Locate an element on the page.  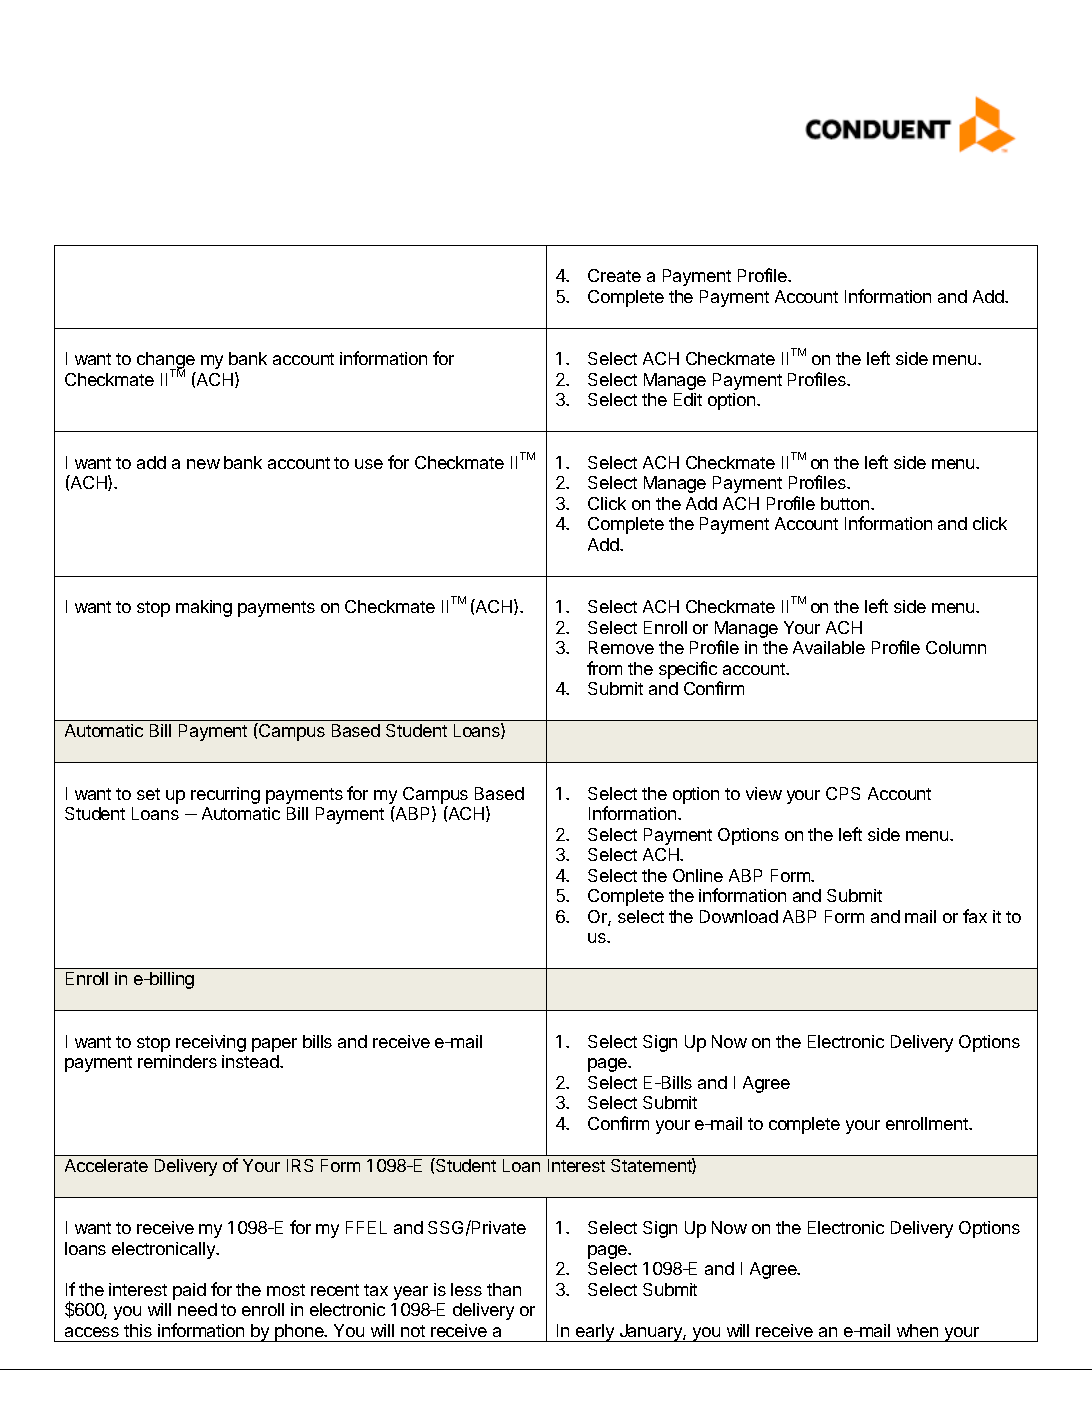
change is located at coordinates (166, 362).
